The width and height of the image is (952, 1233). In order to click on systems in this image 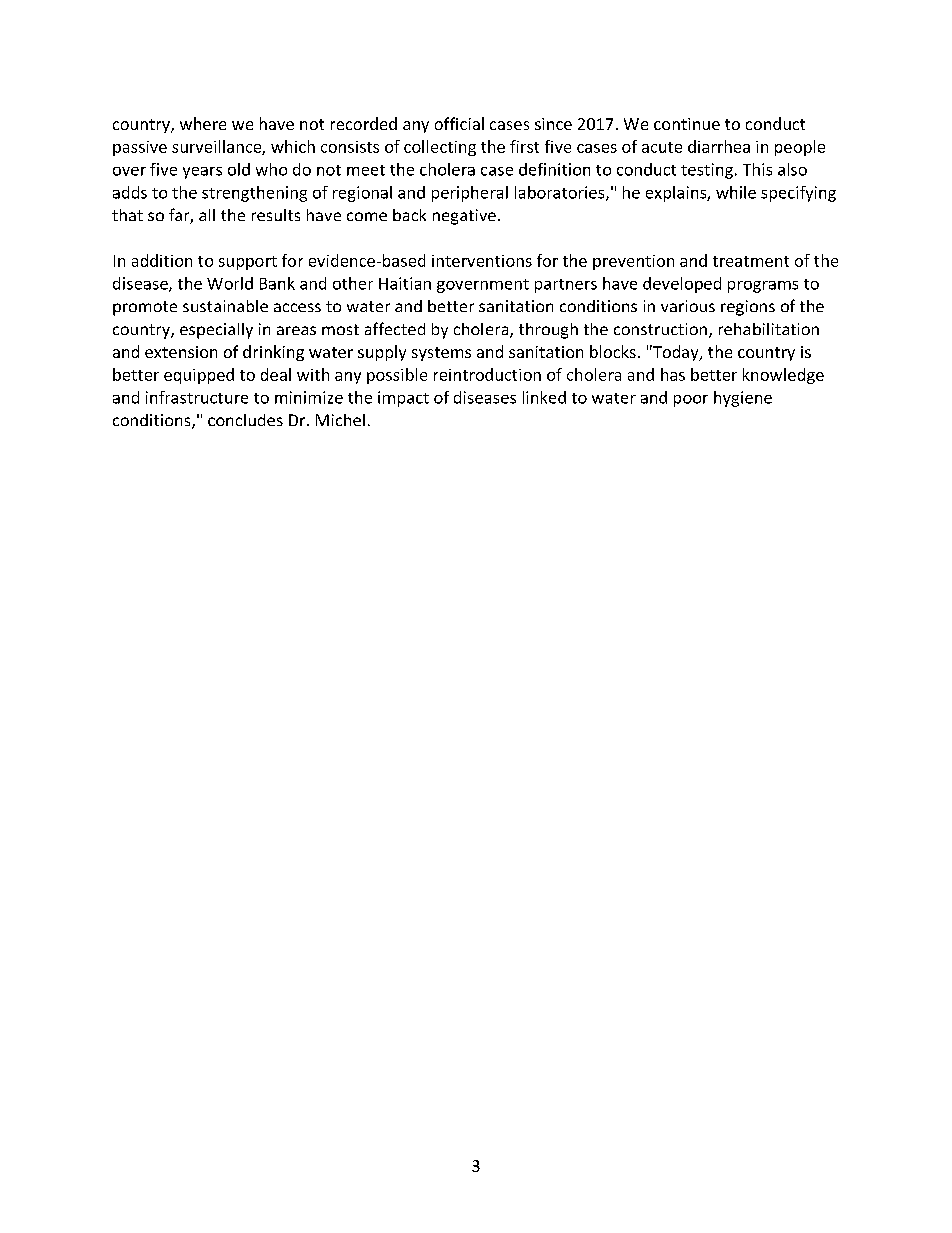, I will do `click(441, 354)`.
